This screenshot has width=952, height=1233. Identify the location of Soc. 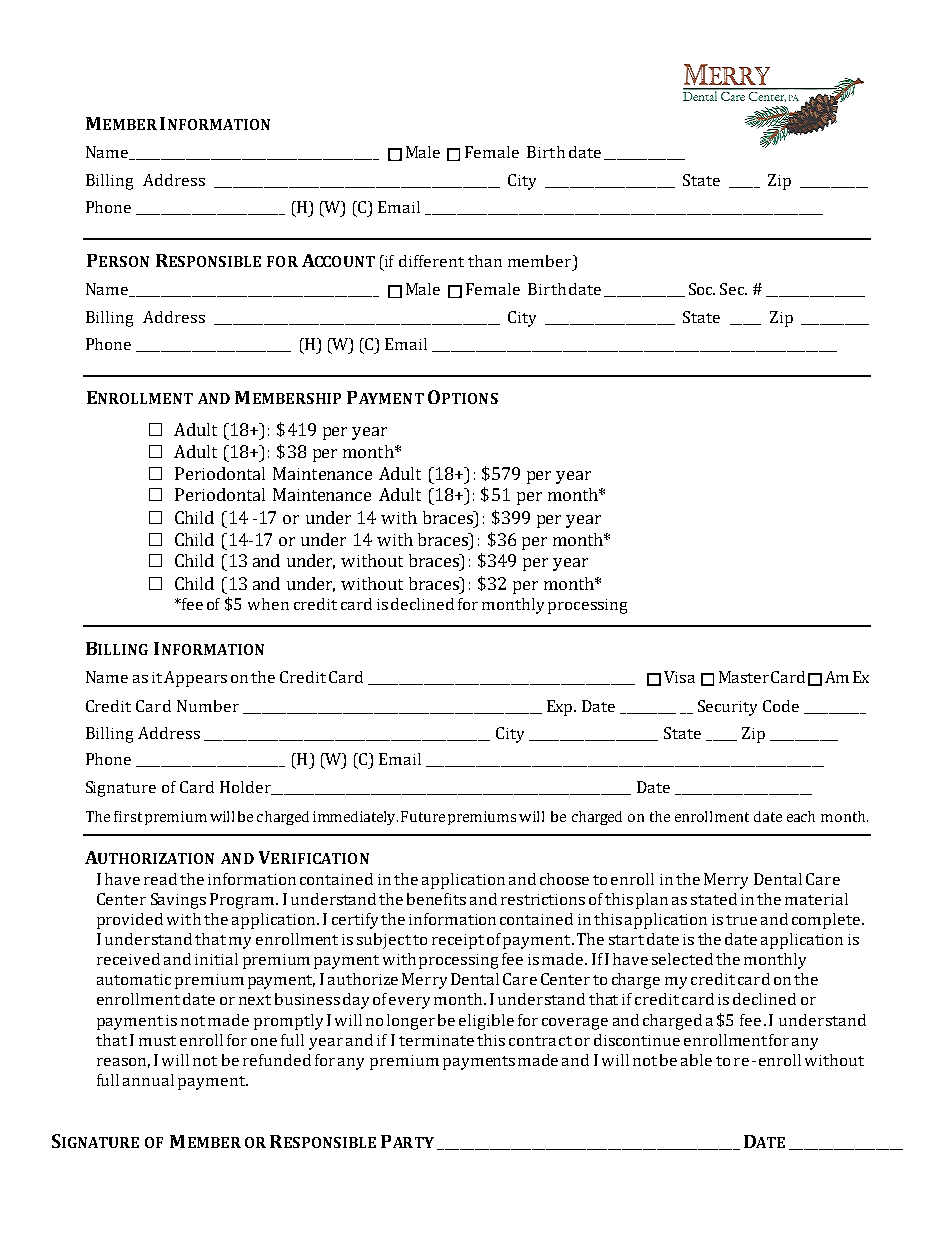
(702, 289).
